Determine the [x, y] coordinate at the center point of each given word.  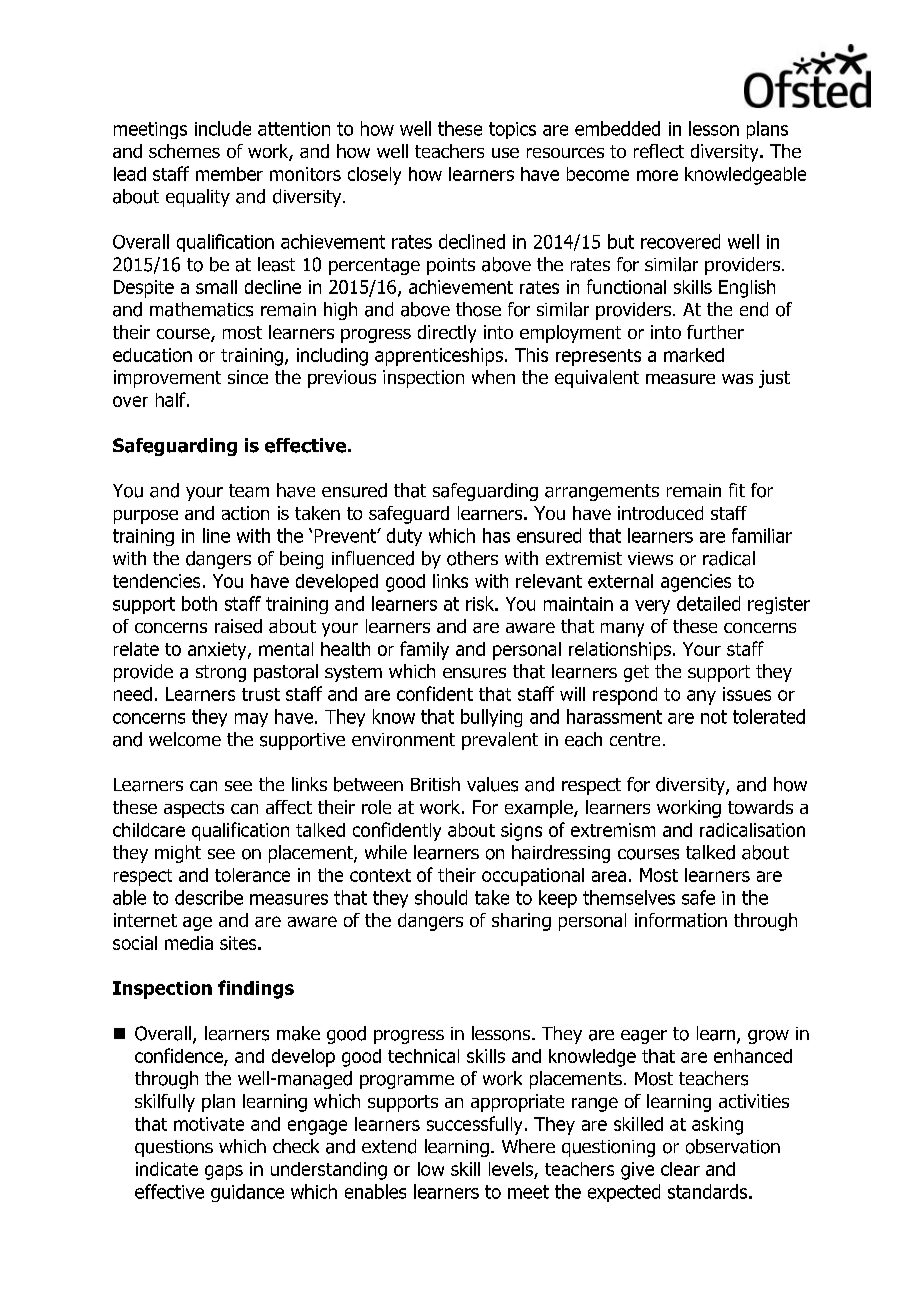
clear [680, 1169]
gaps [224, 1172]
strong [221, 673]
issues [747, 694]
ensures [474, 673]
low [431, 1169]
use [505, 153]
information [681, 920]
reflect [659, 151]
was [737, 379]
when [493, 377]
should [441, 897]
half [172, 399]
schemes [184, 151]
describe [209, 897]
